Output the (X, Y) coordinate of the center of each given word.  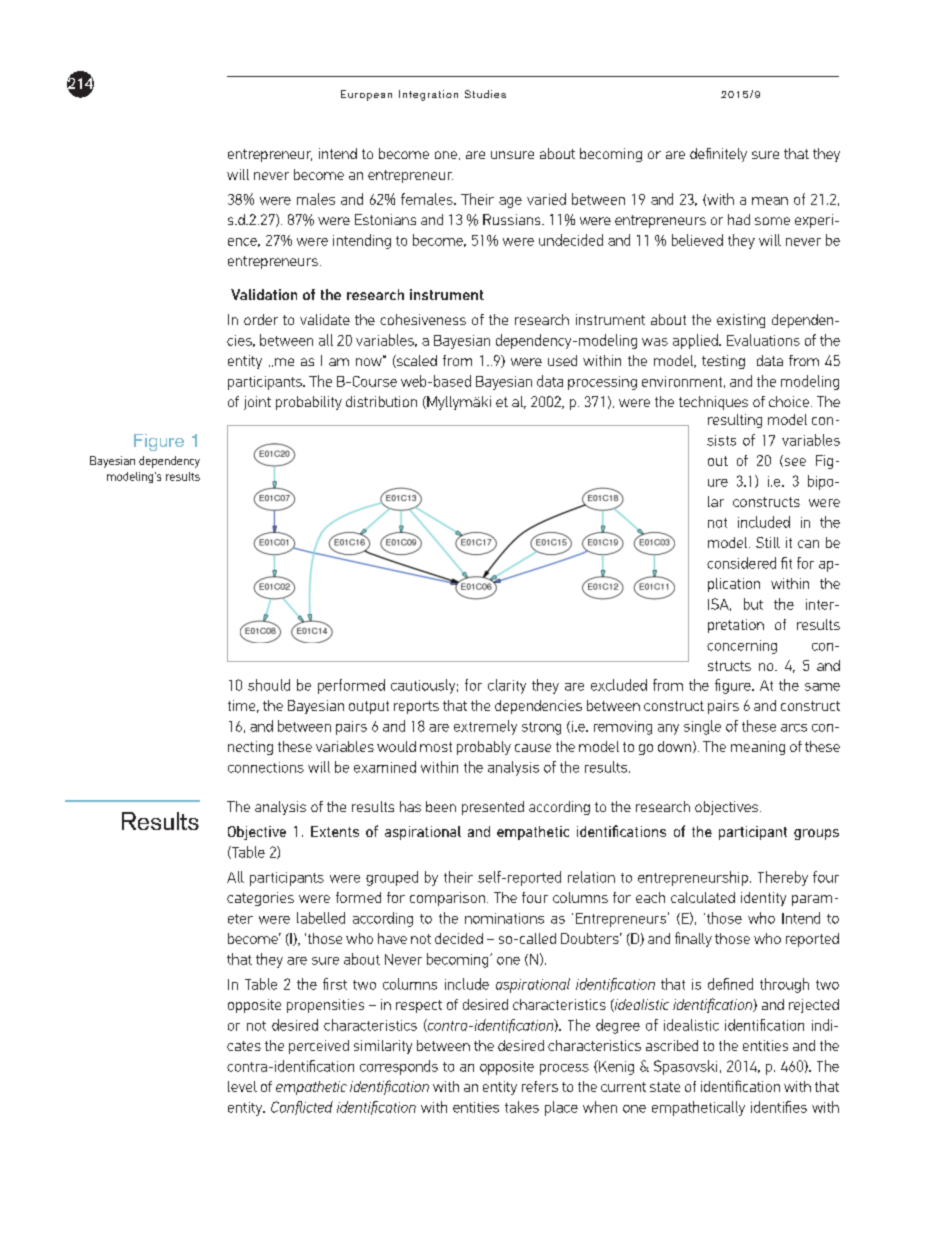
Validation (264, 294)
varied (546, 199)
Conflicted (302, 1108)
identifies (779, 1107)
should (269, 685)
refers (540, 1086)
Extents (335, 831)
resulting (735, 421)
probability (309, 403)
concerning (742, 647)
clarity (507, 686)
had (739, 219)
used (562, 360)
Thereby (783, 878)
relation (591, 877)
